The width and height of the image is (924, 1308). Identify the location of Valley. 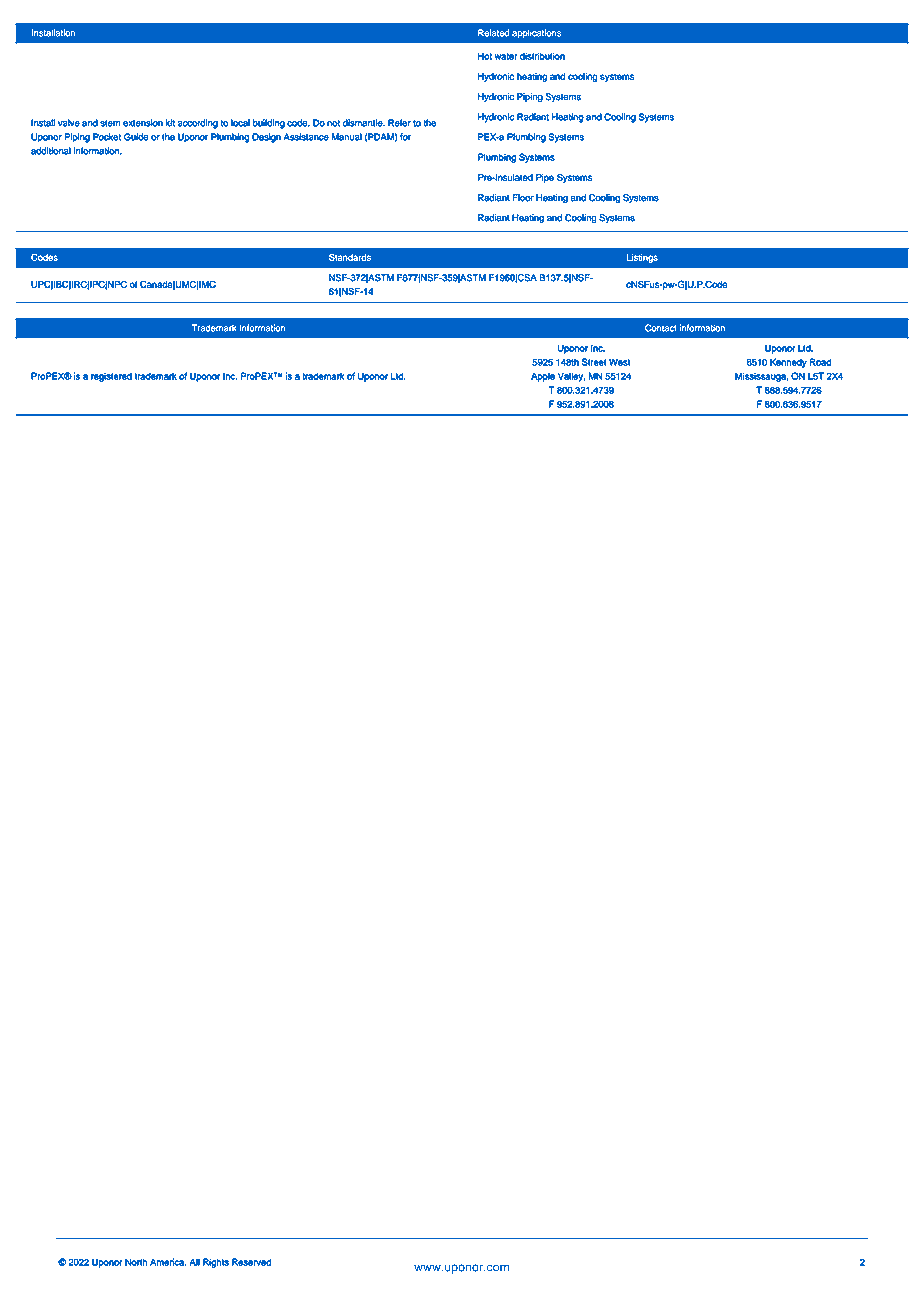
(571, 377).
